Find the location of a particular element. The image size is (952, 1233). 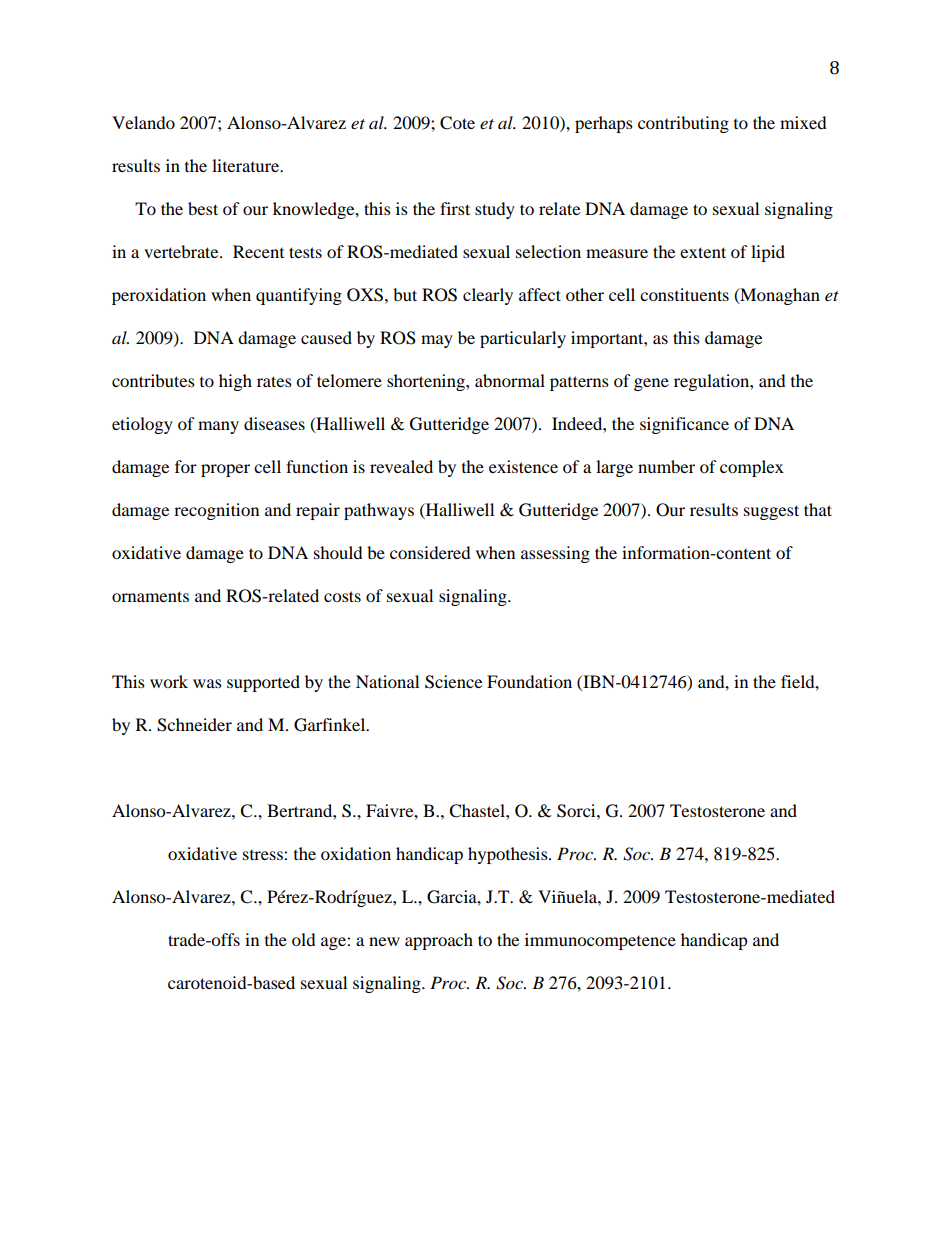

old is located at coordinates (304, 939).
